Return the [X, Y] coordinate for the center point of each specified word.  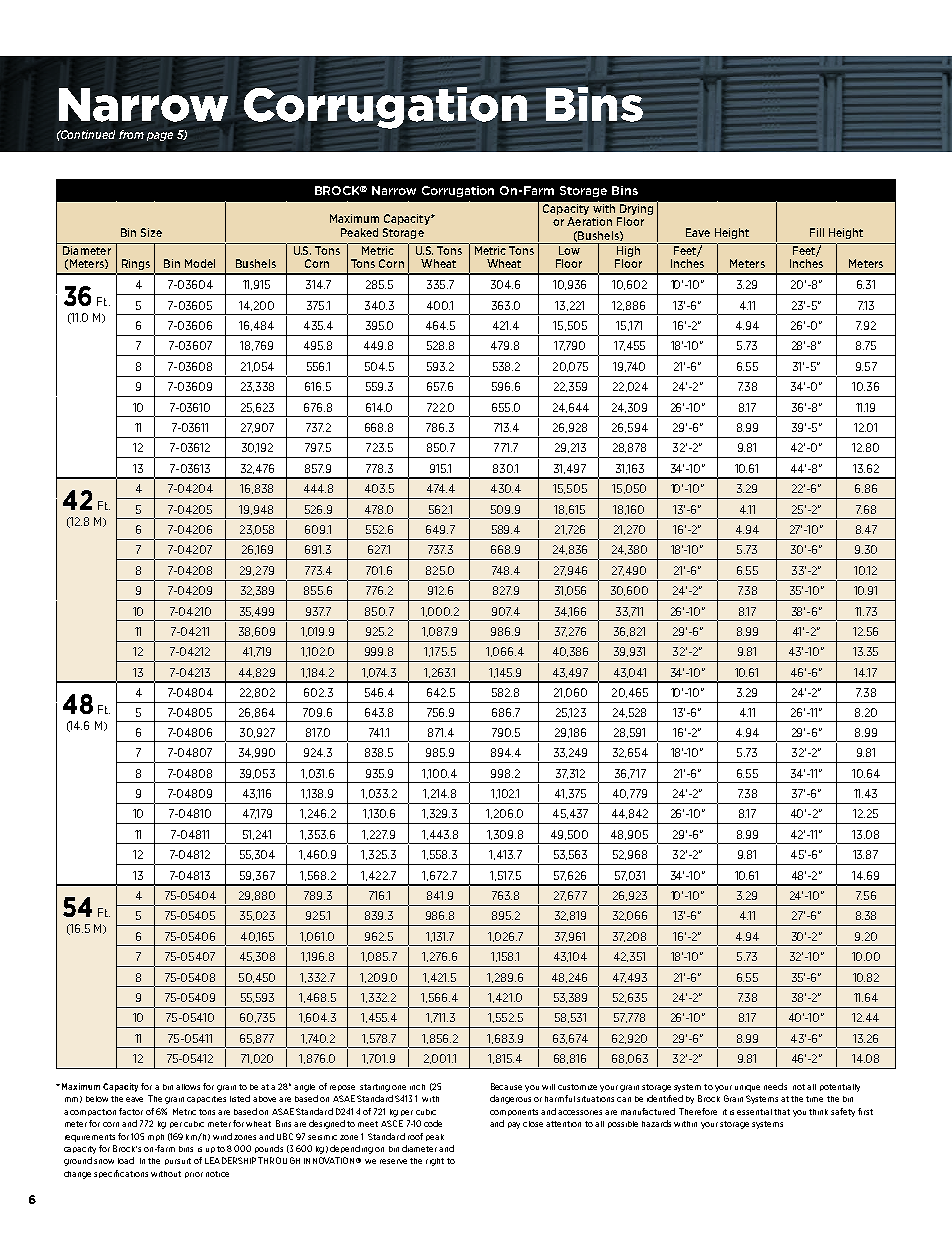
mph [156, 1137]
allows [188, 1087]
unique [747, 1088]
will [548, 1087]
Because [506, 1086]
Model [200, 263]
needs [775, 1086]
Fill [817, 232]
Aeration [589, 221]
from [131, 134]
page [160, 136]
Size [151, 232]
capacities [206, 1099]
